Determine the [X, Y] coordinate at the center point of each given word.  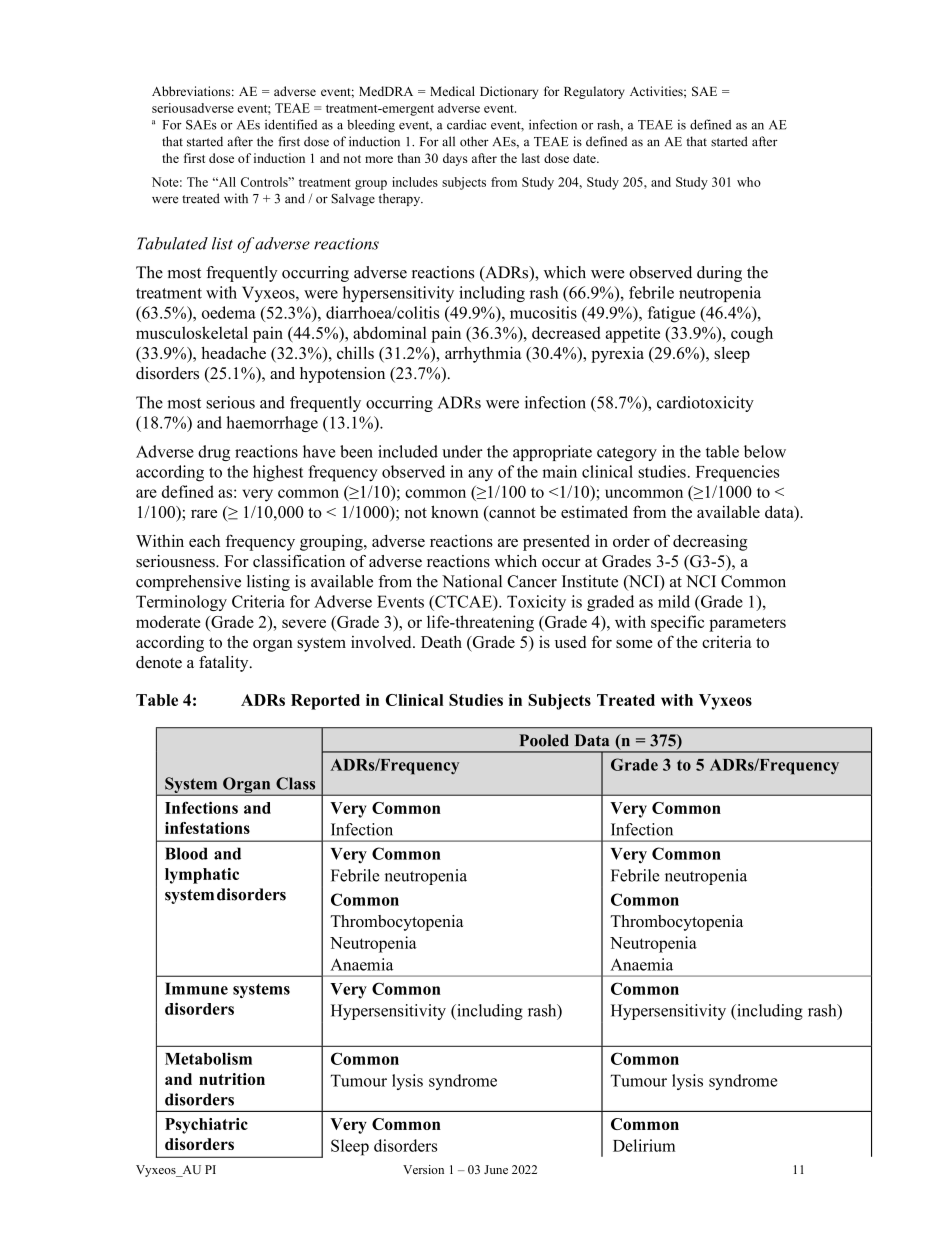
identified [291, 124]
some [634, 644]
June [496, 1169]
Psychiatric [206, 1126]
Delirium [644, 1145]
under [462, 451]
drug [214, 453]
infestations [207, 828]
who [749, 182]
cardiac [466, 124]
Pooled [544, 740]
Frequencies [737, 473]
